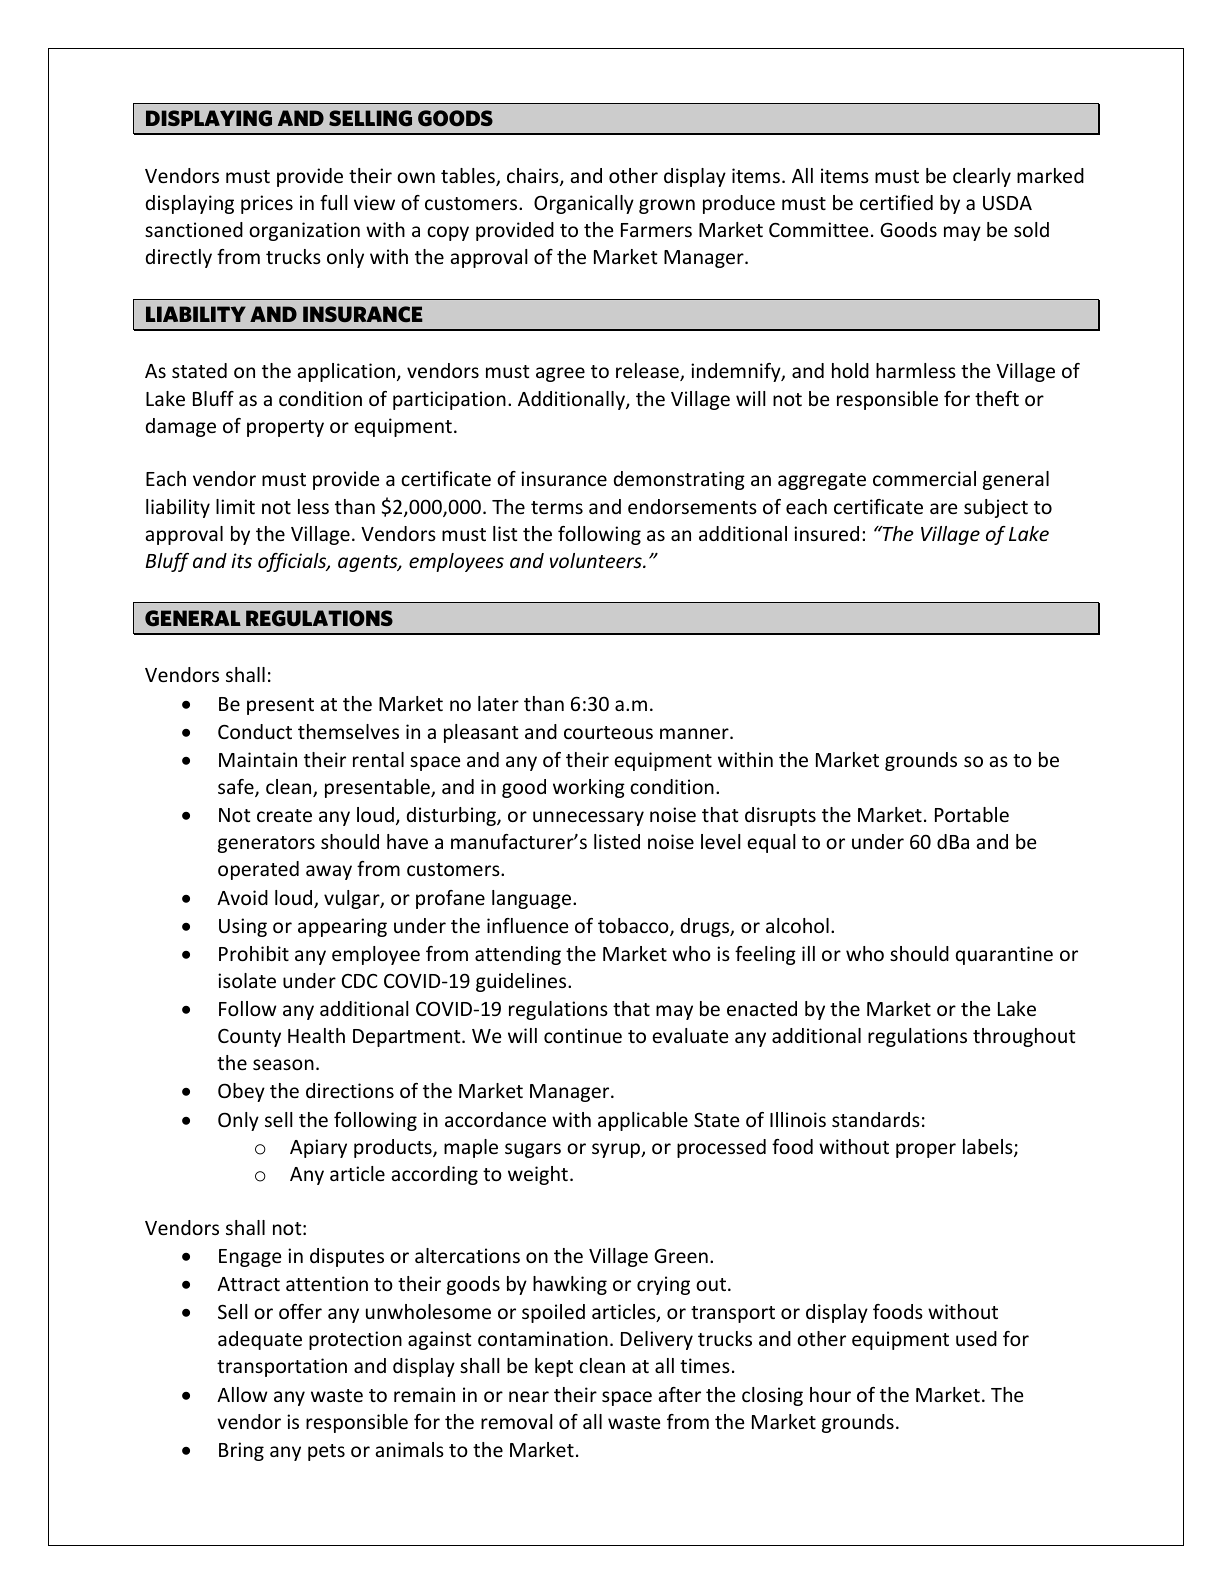 Image resolution: width=1232 pixels, height=1594 pixels. I want to click on limit, so click(235, 506).
